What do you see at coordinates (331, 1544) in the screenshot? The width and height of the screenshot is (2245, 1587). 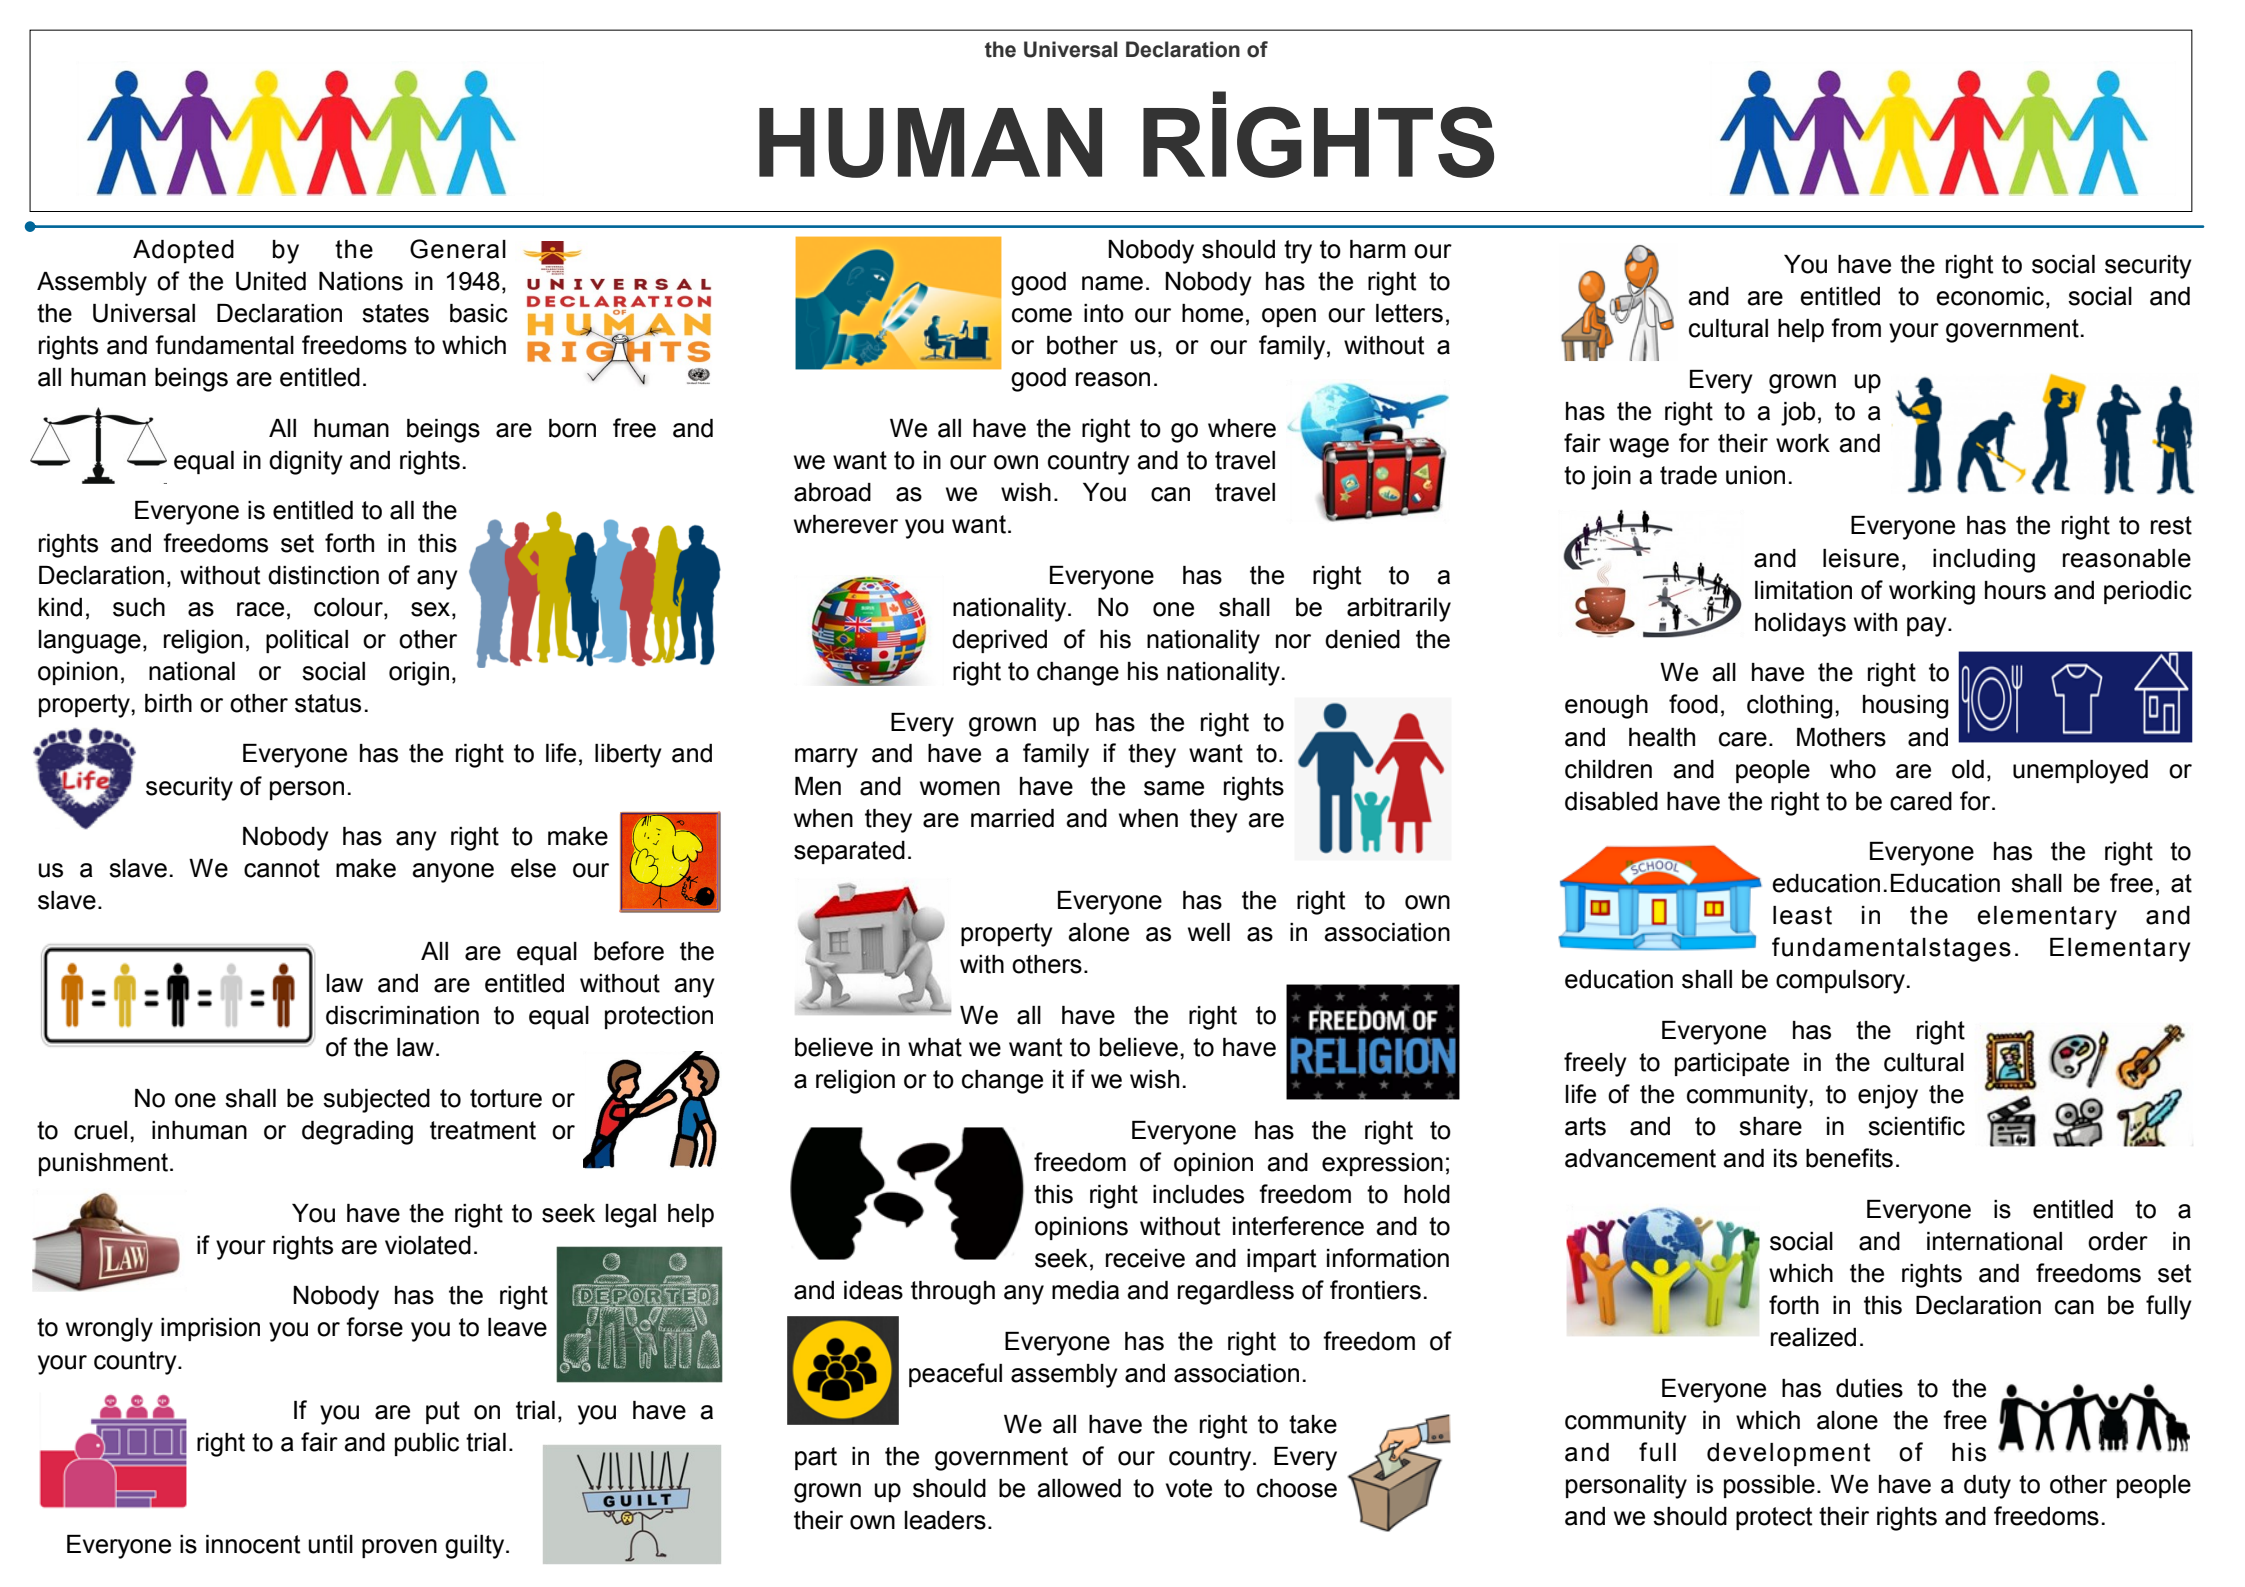 I see `until` at bounding box center [331, 1544].
